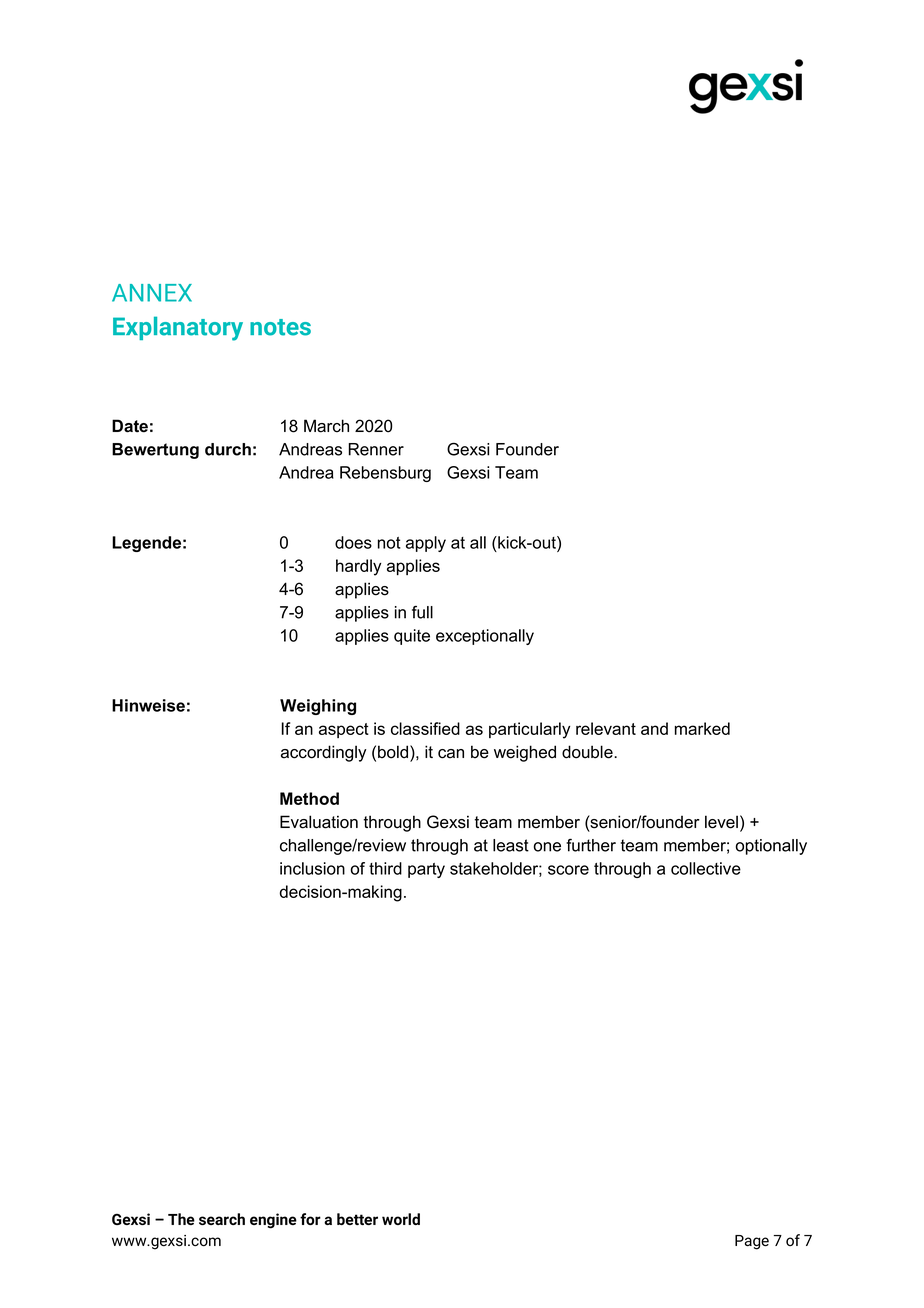  I want to click on level, so click(721, 822).
